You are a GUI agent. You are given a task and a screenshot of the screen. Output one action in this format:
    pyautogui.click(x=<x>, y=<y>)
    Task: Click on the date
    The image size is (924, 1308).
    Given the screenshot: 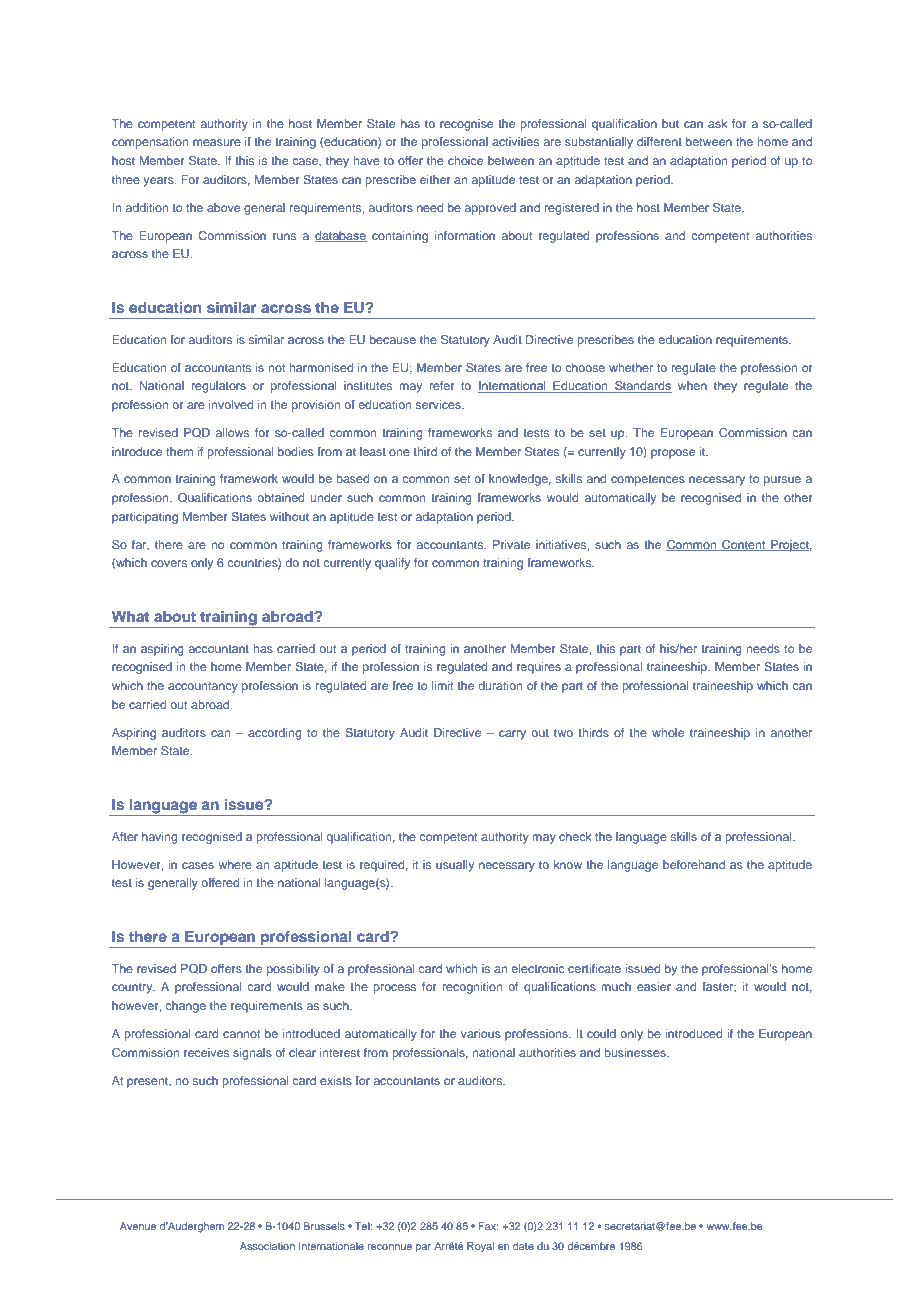 What is the action you would take?
    pyautogui.click(x=523, y=1246)
